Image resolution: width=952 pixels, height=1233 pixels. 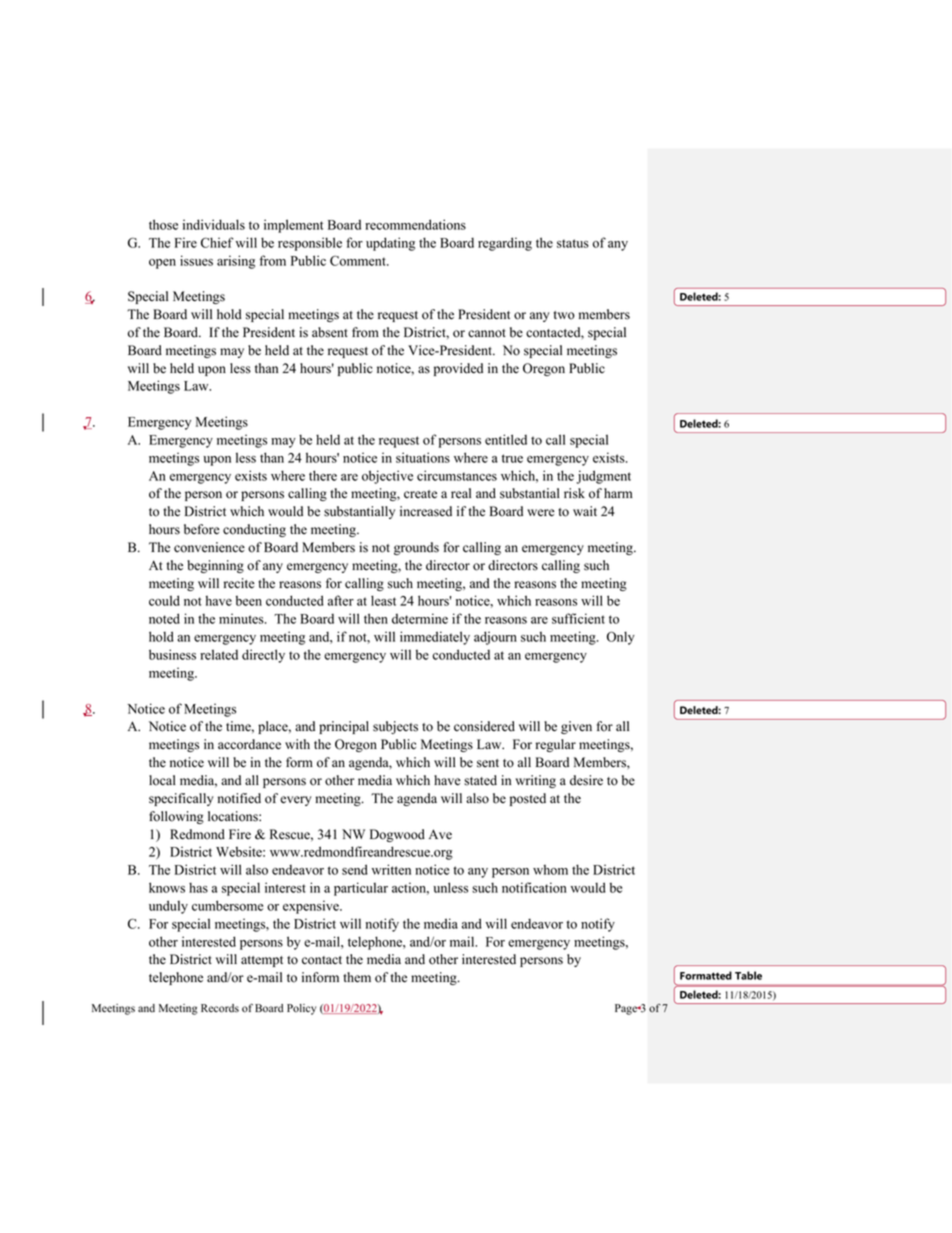 I want to click on status, so click(x=573, y=243).
